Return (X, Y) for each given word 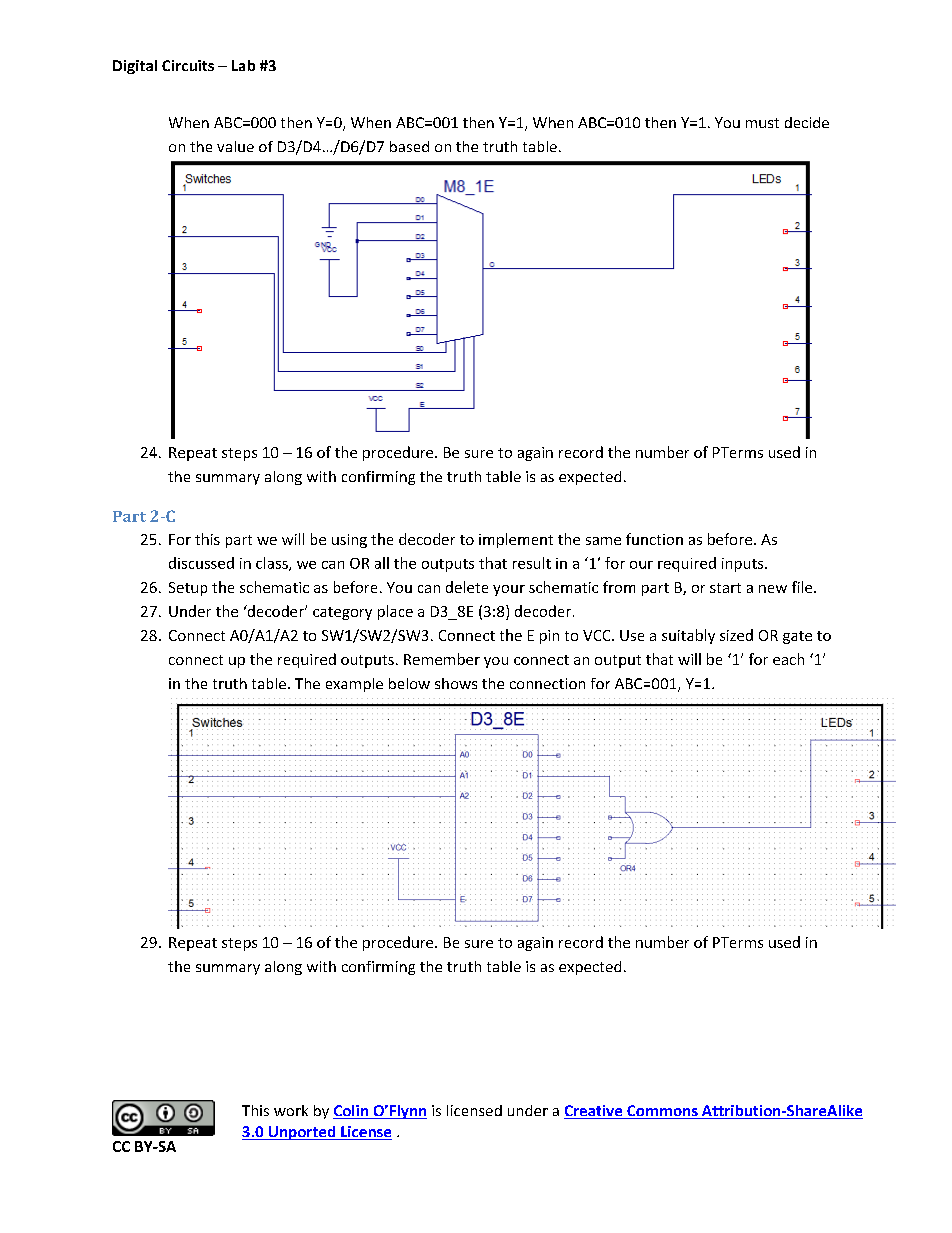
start (725, 588)
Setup (188, 589)
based (409, 146)
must (762, 123)
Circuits (188, 65)
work (291, 1110)
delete (467, 587)
